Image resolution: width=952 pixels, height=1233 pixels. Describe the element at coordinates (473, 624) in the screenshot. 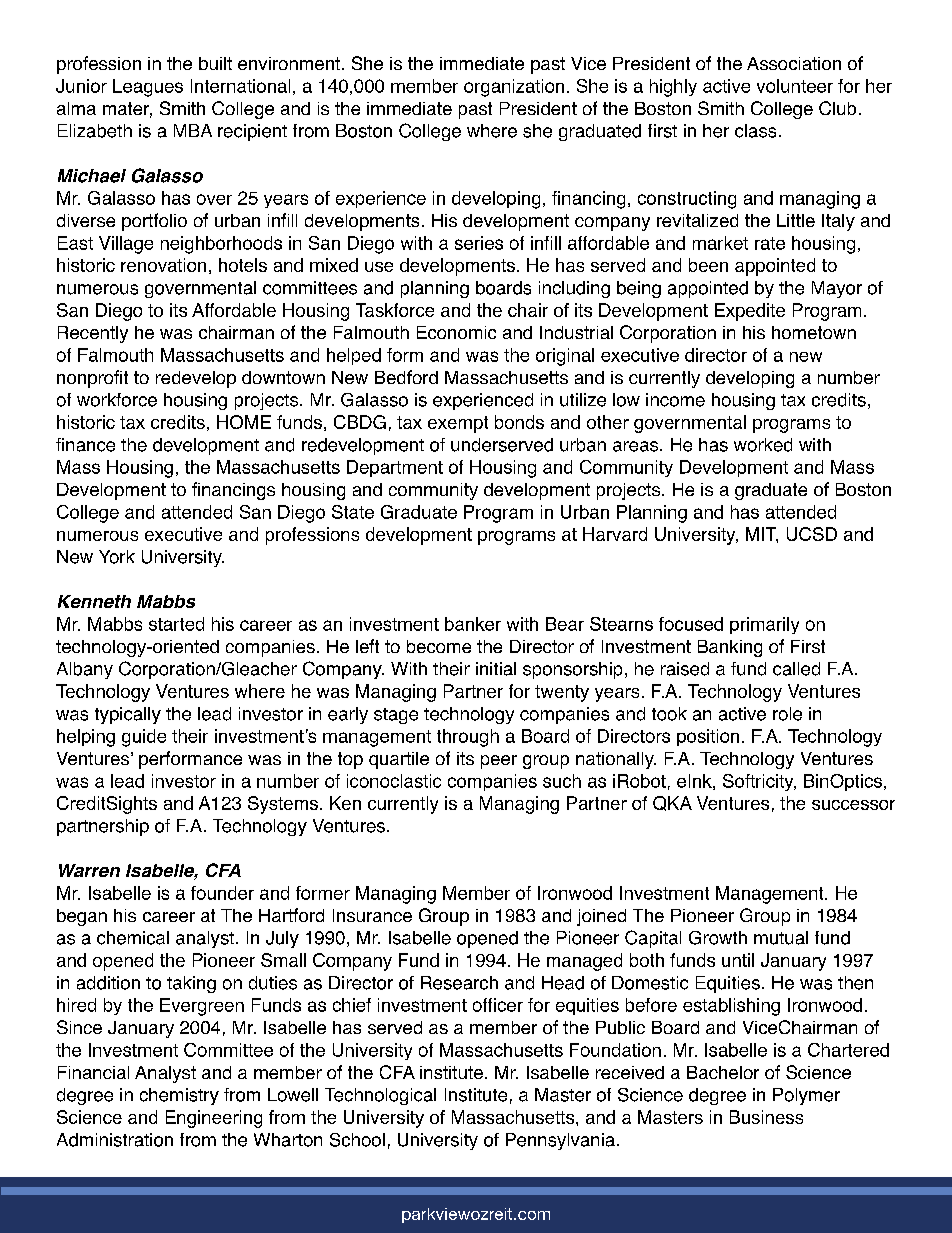

I see `banker` at that location.
